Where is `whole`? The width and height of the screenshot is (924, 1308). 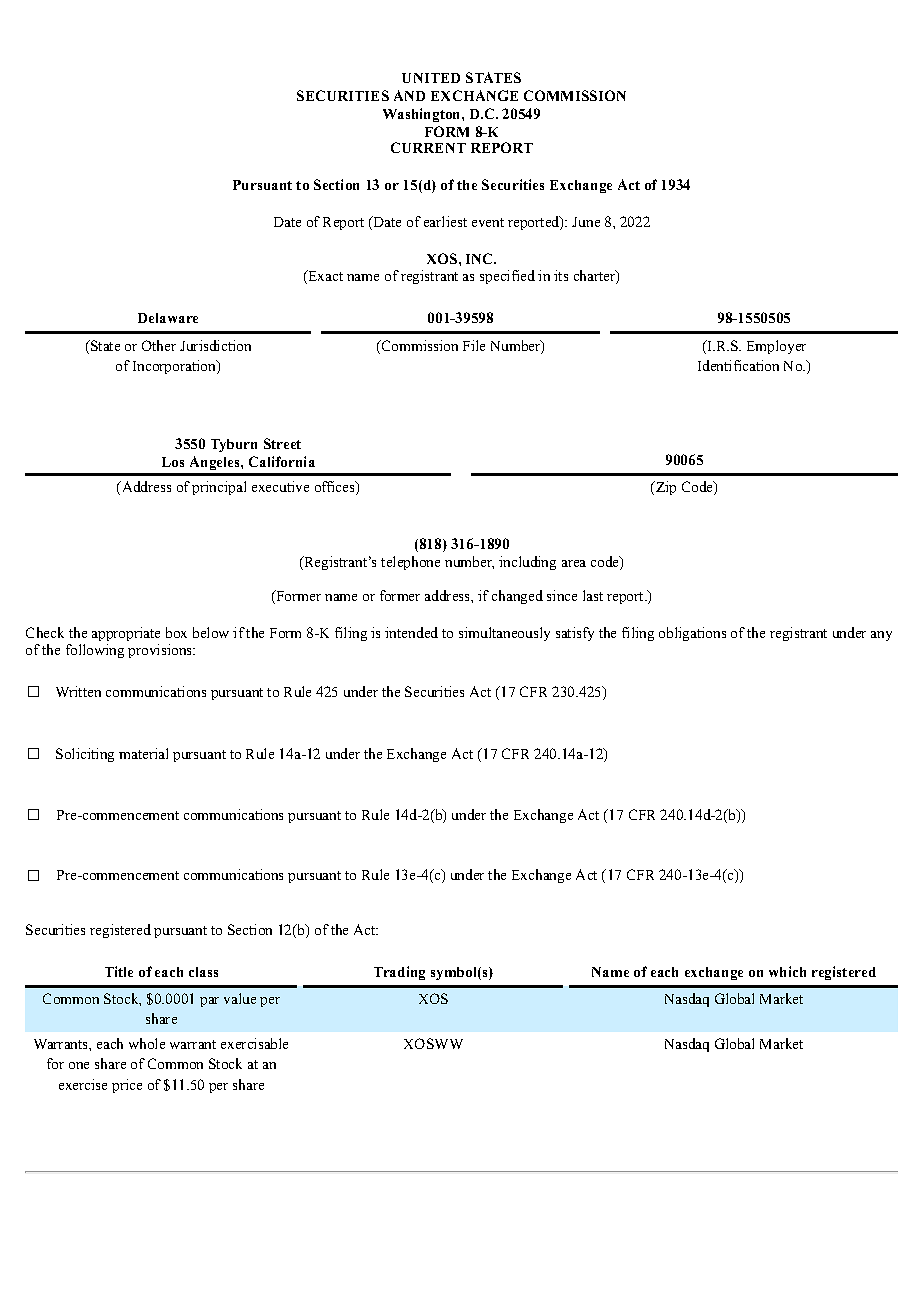
whole is located at coordinates (147, 1043).
